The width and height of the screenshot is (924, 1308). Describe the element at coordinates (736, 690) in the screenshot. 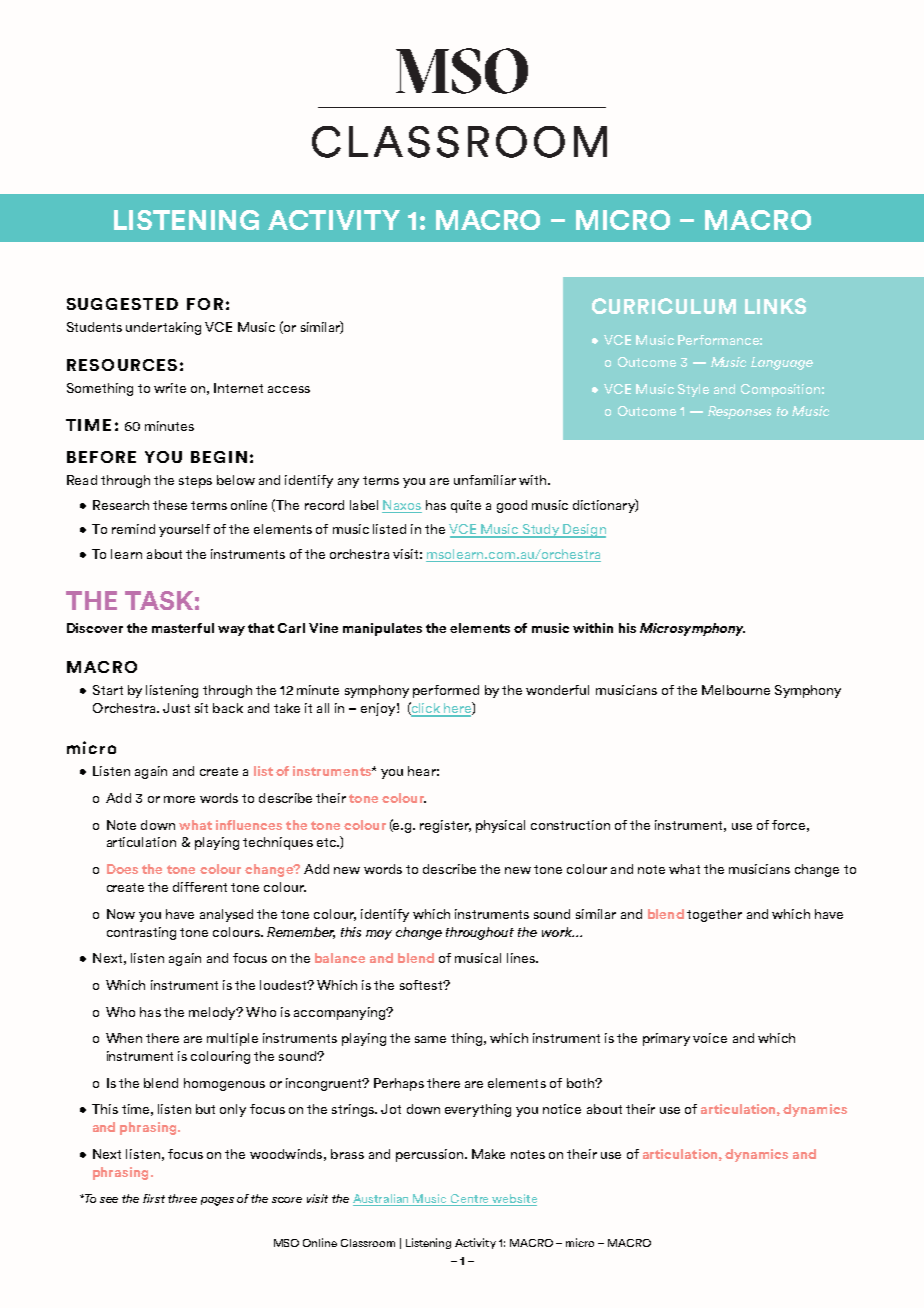

I see `Melbourne` at that location.
